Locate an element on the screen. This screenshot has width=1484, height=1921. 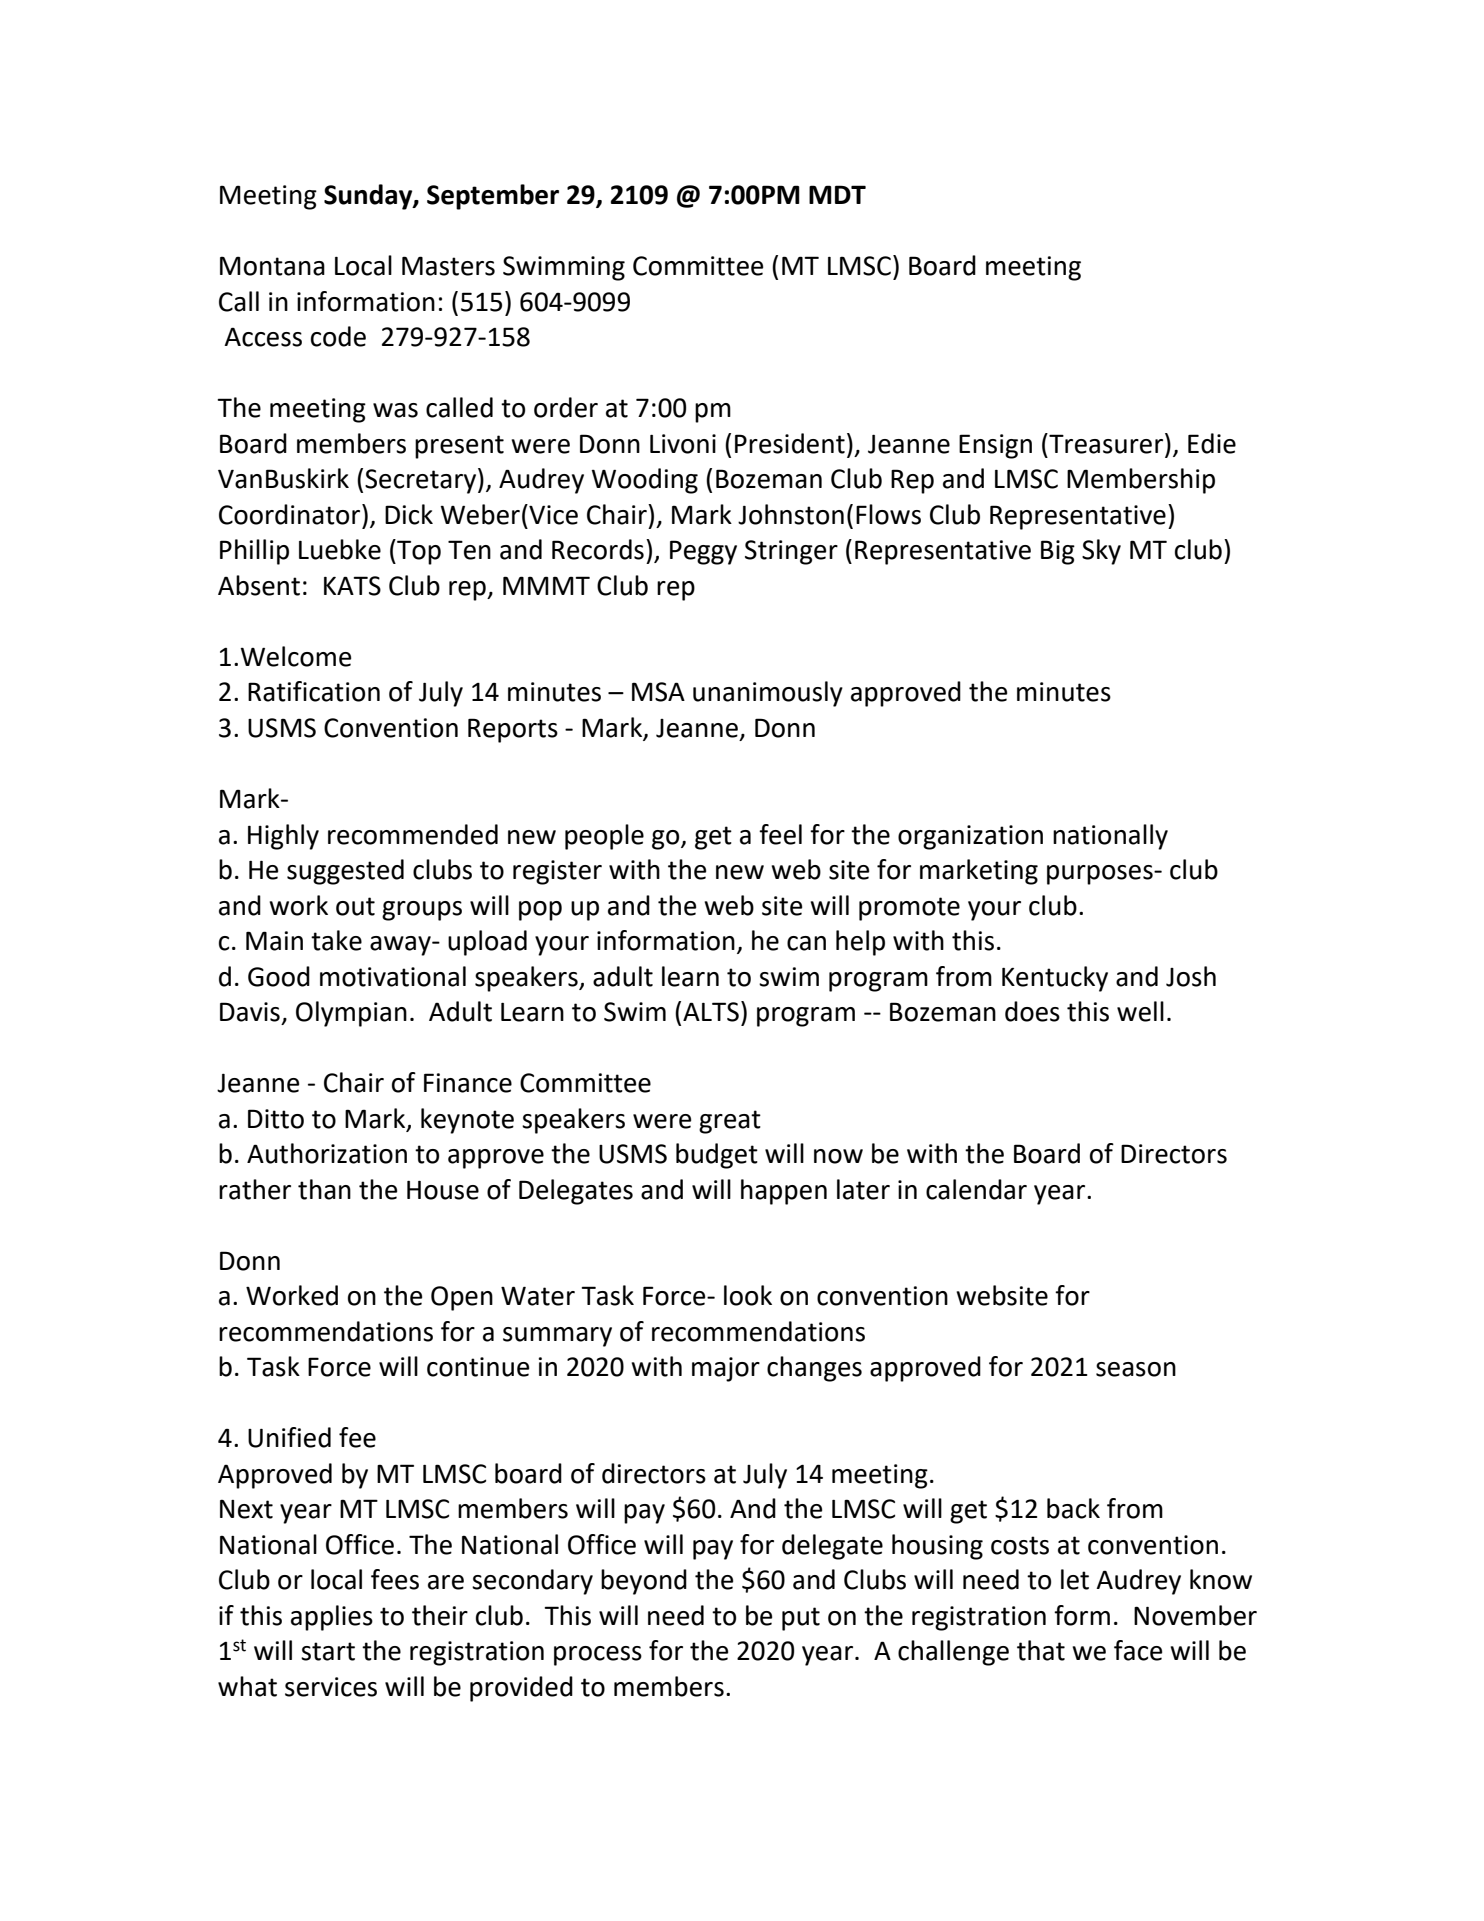
well is located at coordinates (1140, 1011).
